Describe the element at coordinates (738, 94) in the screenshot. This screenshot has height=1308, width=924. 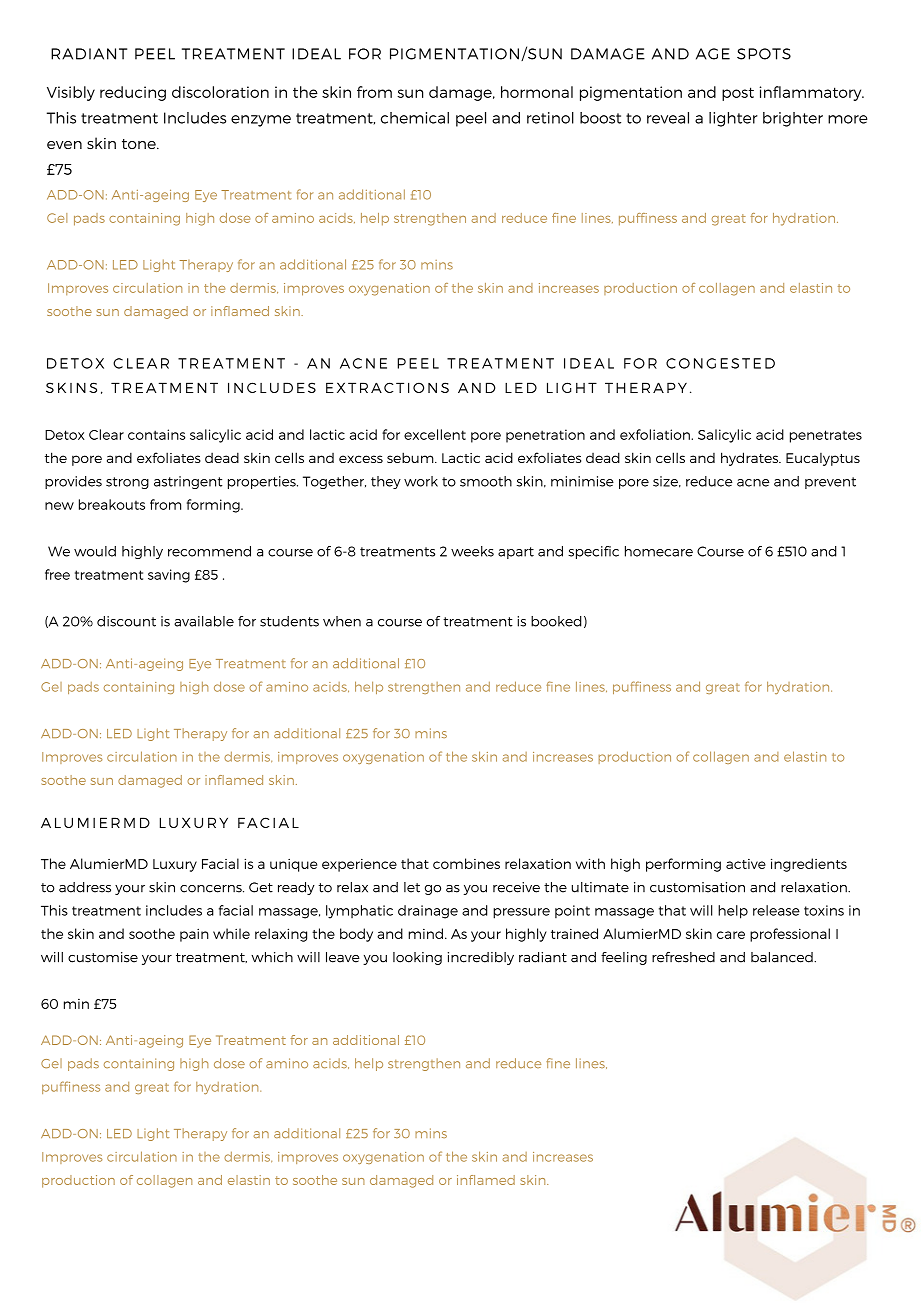
I see `post` at that location.
